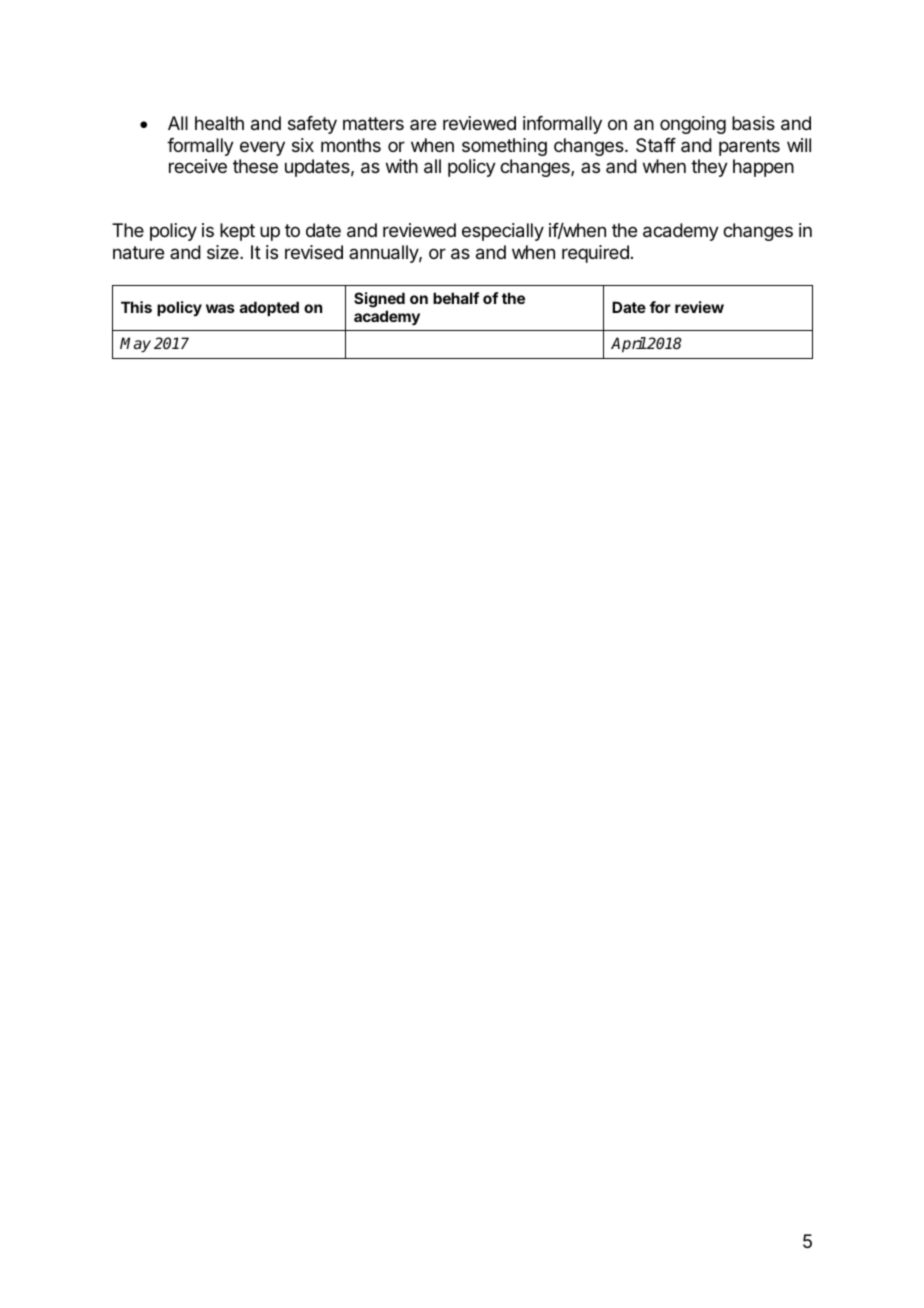  I want to click on matters, so click(373, 124).
